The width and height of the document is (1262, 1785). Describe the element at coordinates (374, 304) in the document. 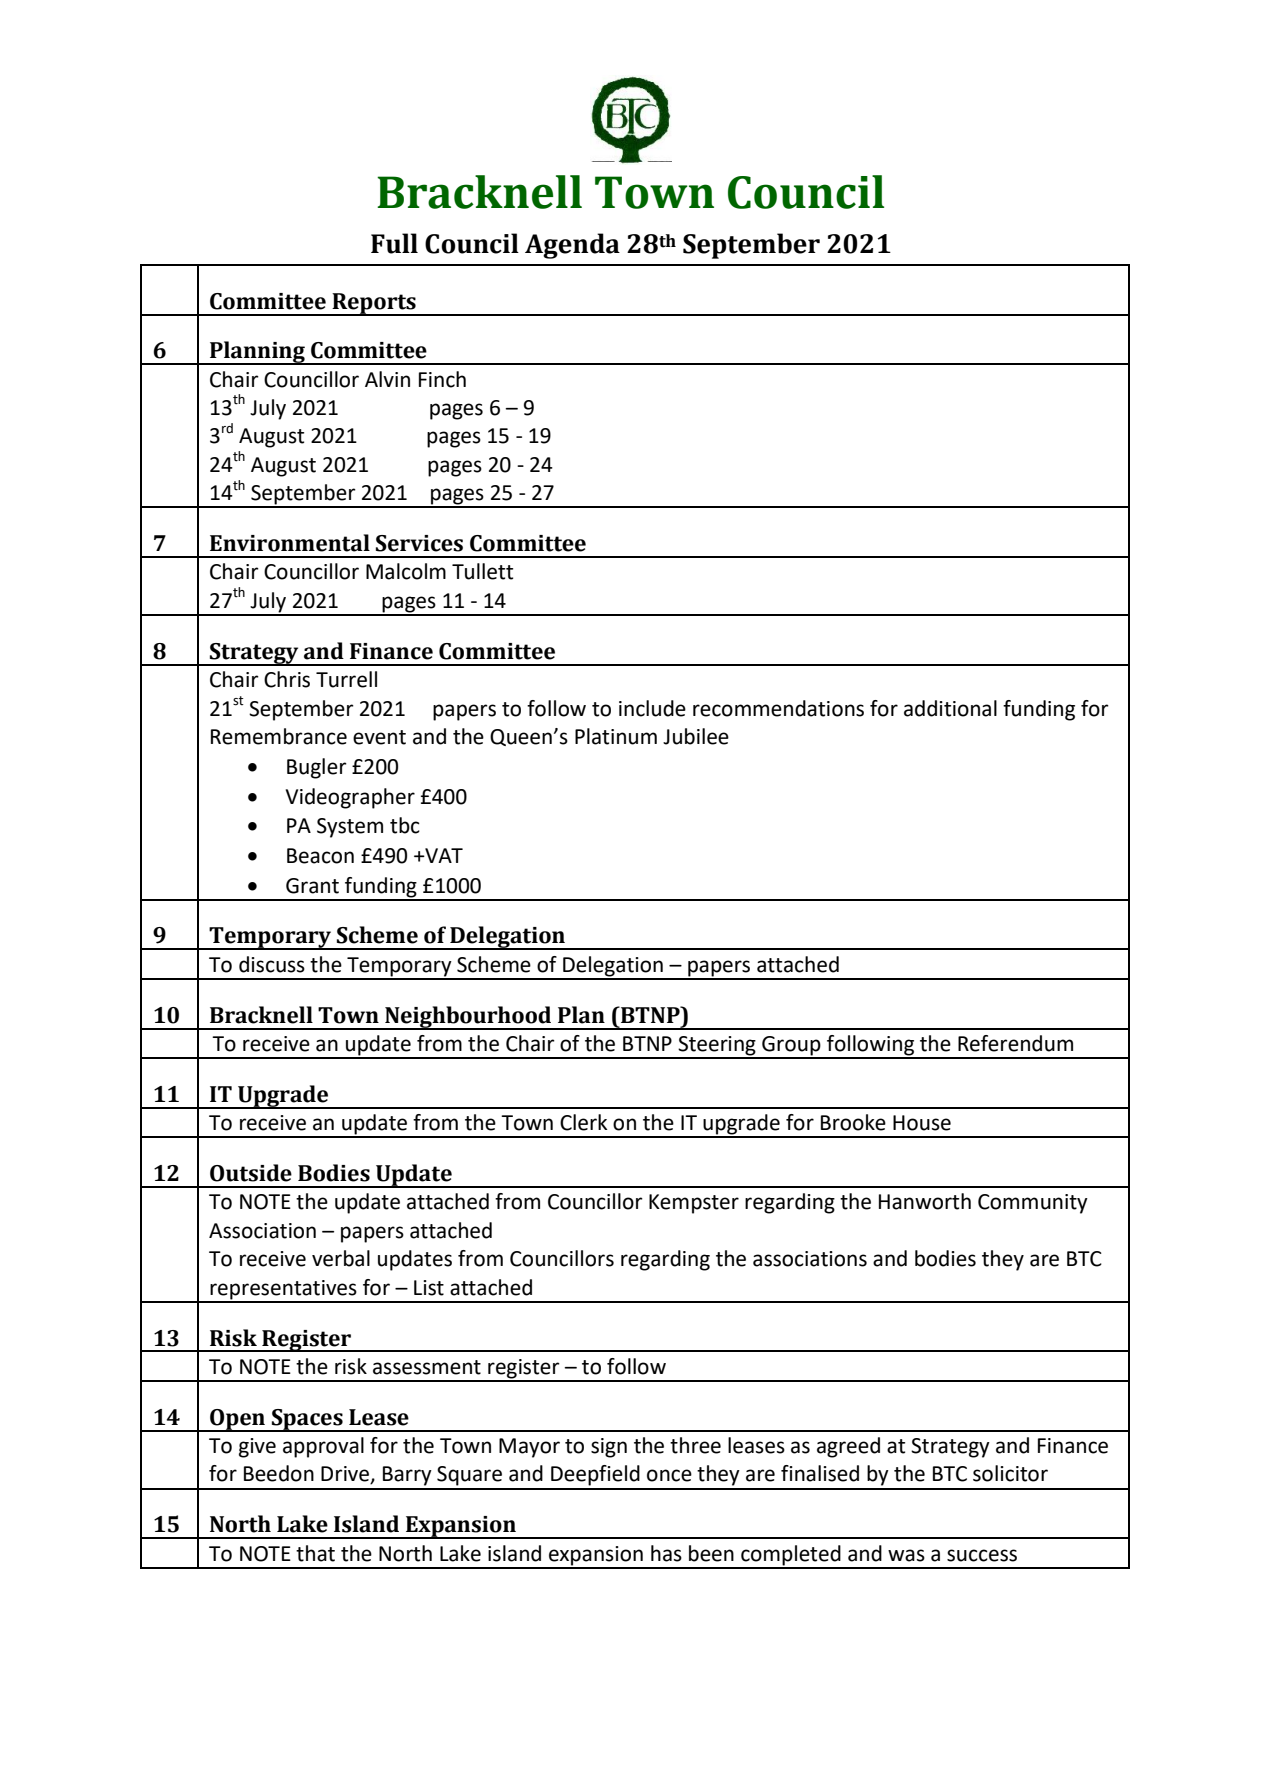

I see `Reports` at that location.
